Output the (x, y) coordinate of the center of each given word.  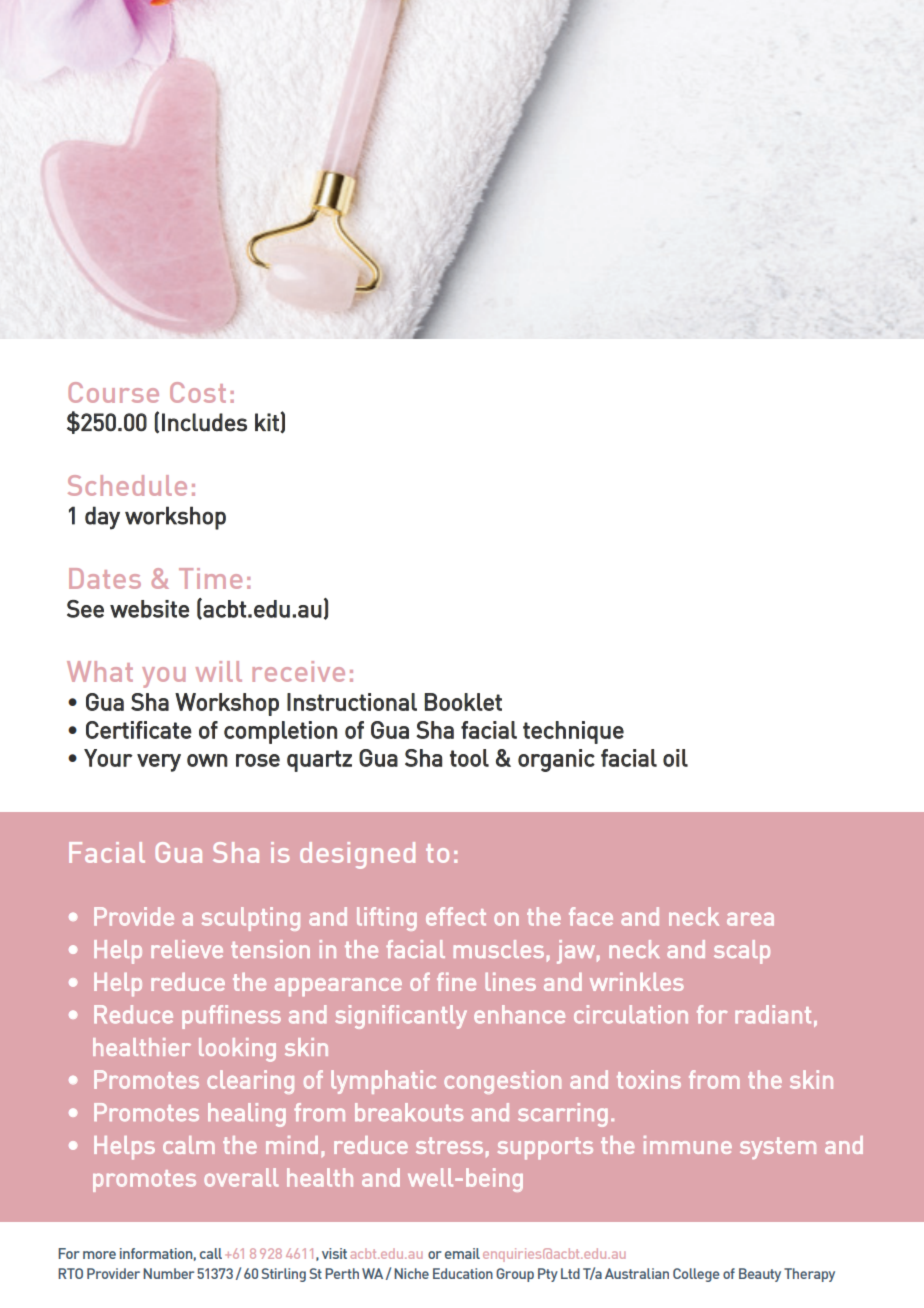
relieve (187, 949)
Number (168, 1273)
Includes (204, 422)
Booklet (463, 702)
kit (268, 422)
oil (675, 758)
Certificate (139, 730)
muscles (499, 949)
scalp (742, 952)
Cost (198, 392)
